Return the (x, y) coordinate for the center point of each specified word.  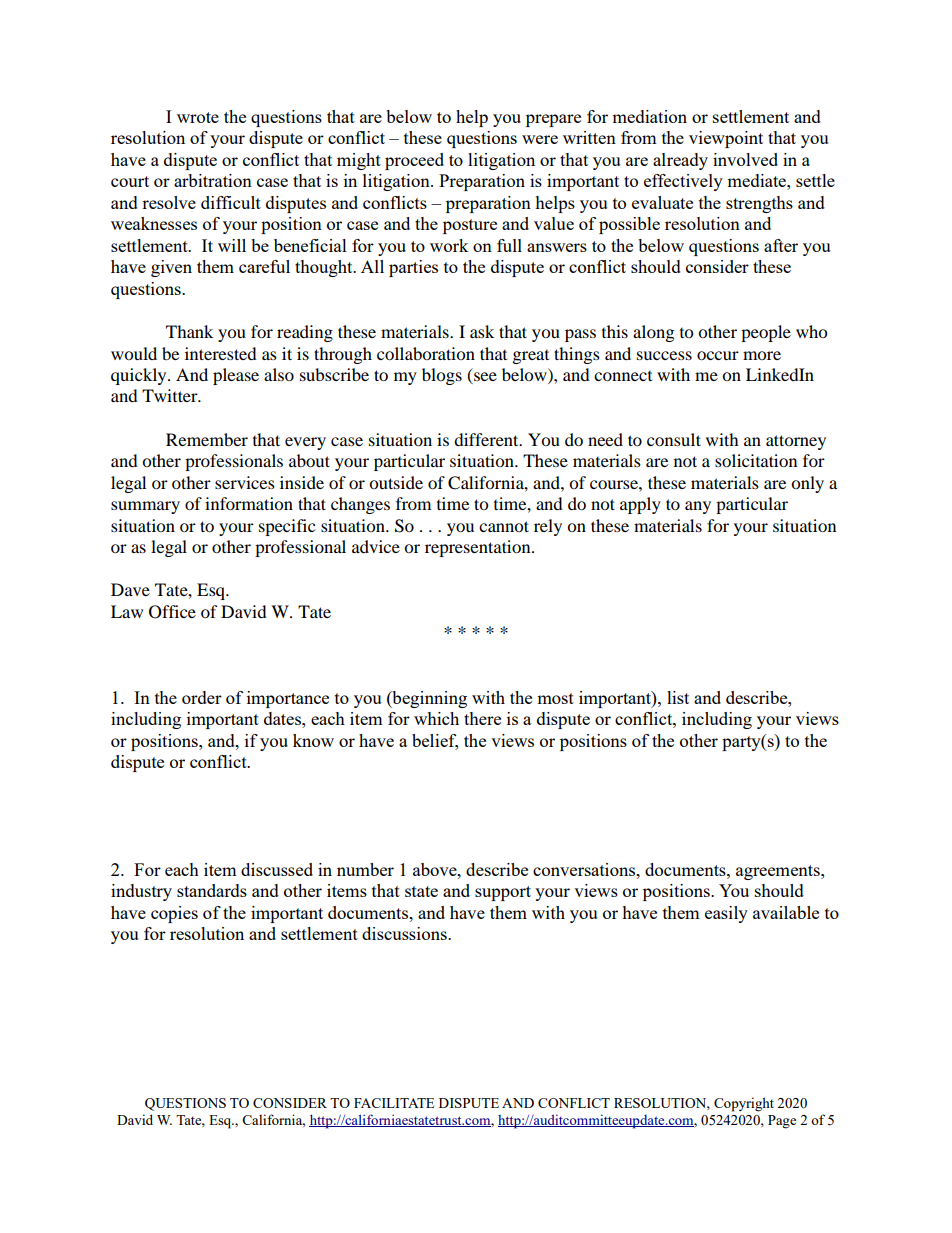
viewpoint (726, 139)
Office (172, 612)
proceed (414, 161)
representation (479, 548)
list (678, 697)
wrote (198, 117)
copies (174, 914)
